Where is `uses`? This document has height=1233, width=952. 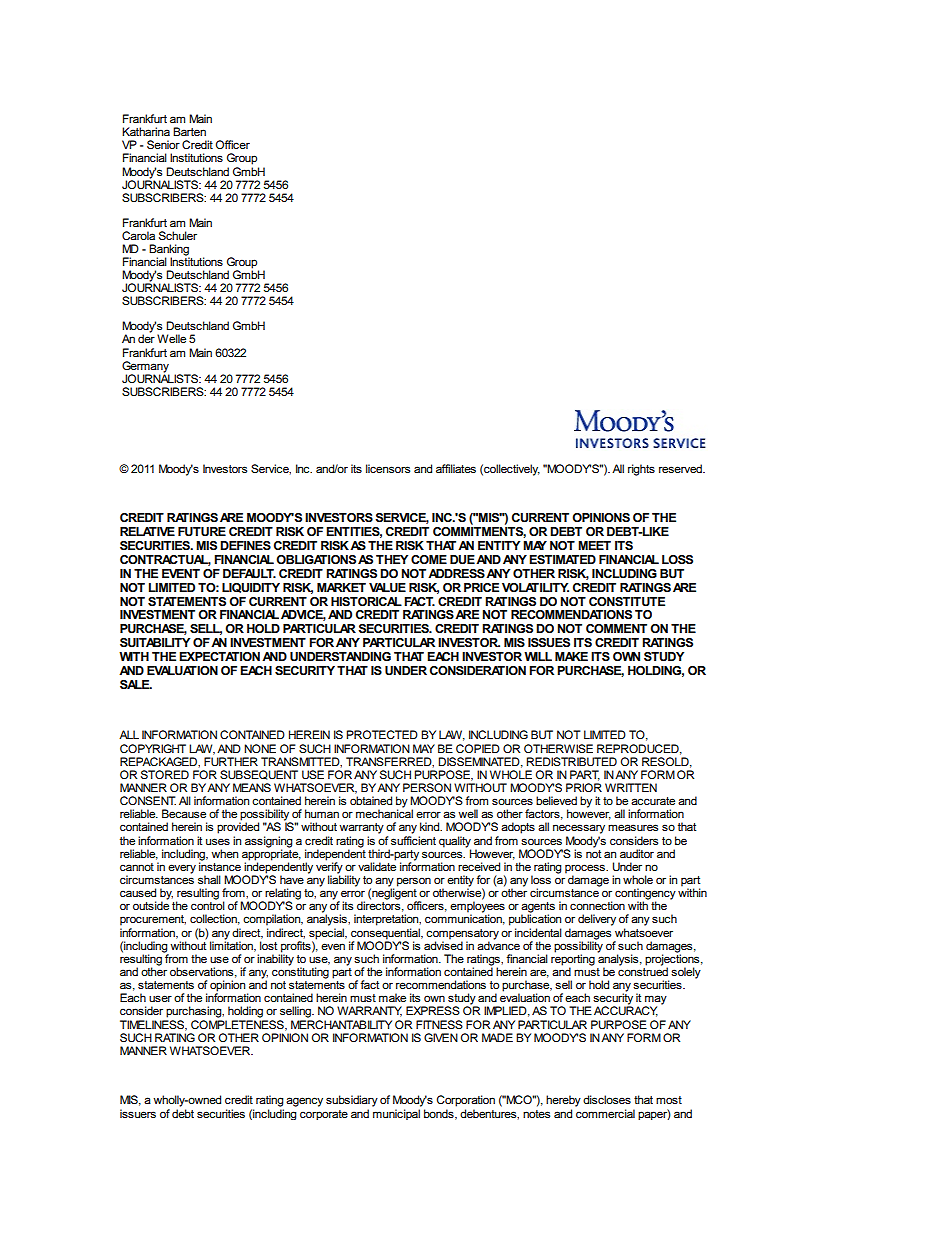
uses is located at coordinates (218, 841).
